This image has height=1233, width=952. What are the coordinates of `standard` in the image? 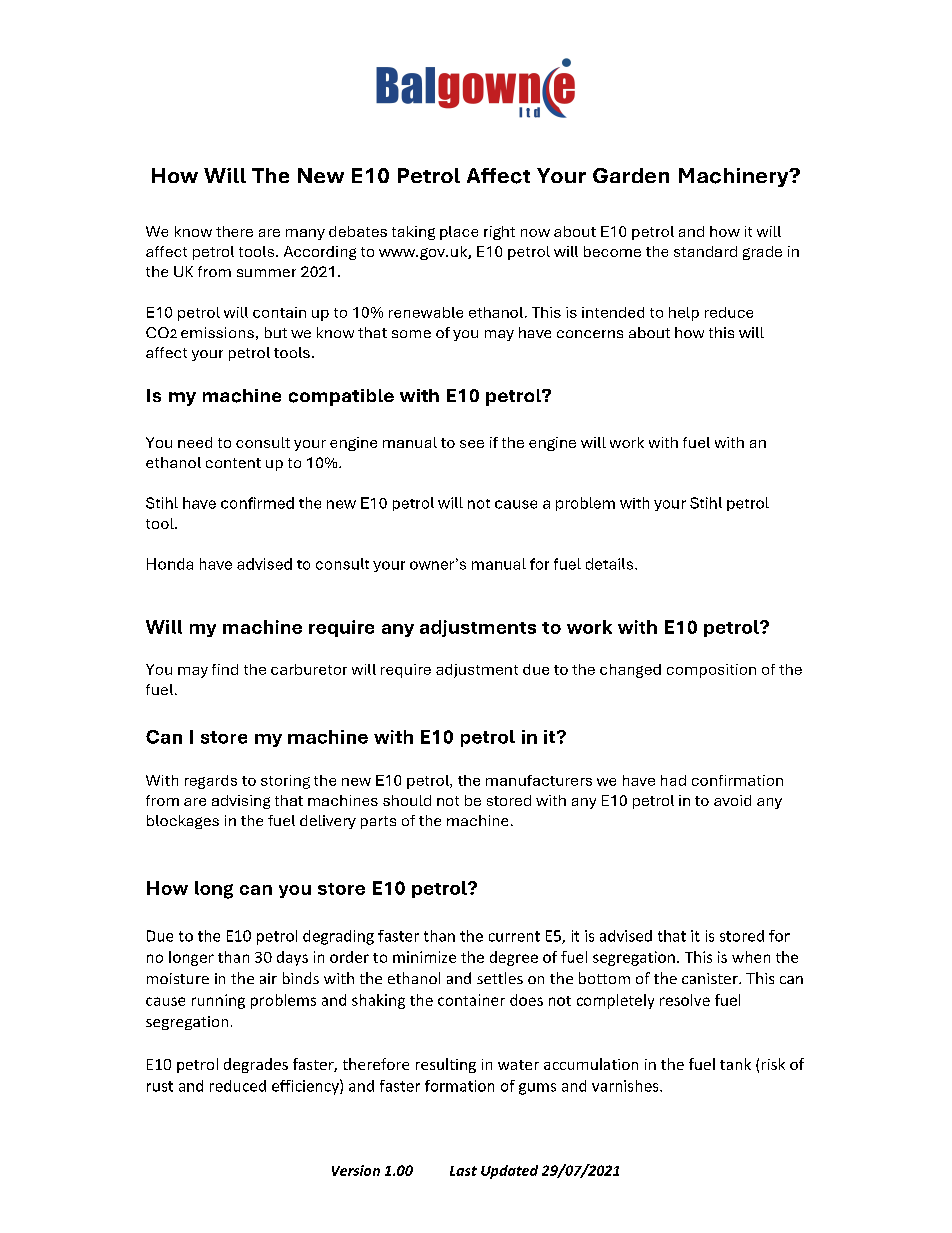 It's located at (705, 251).
